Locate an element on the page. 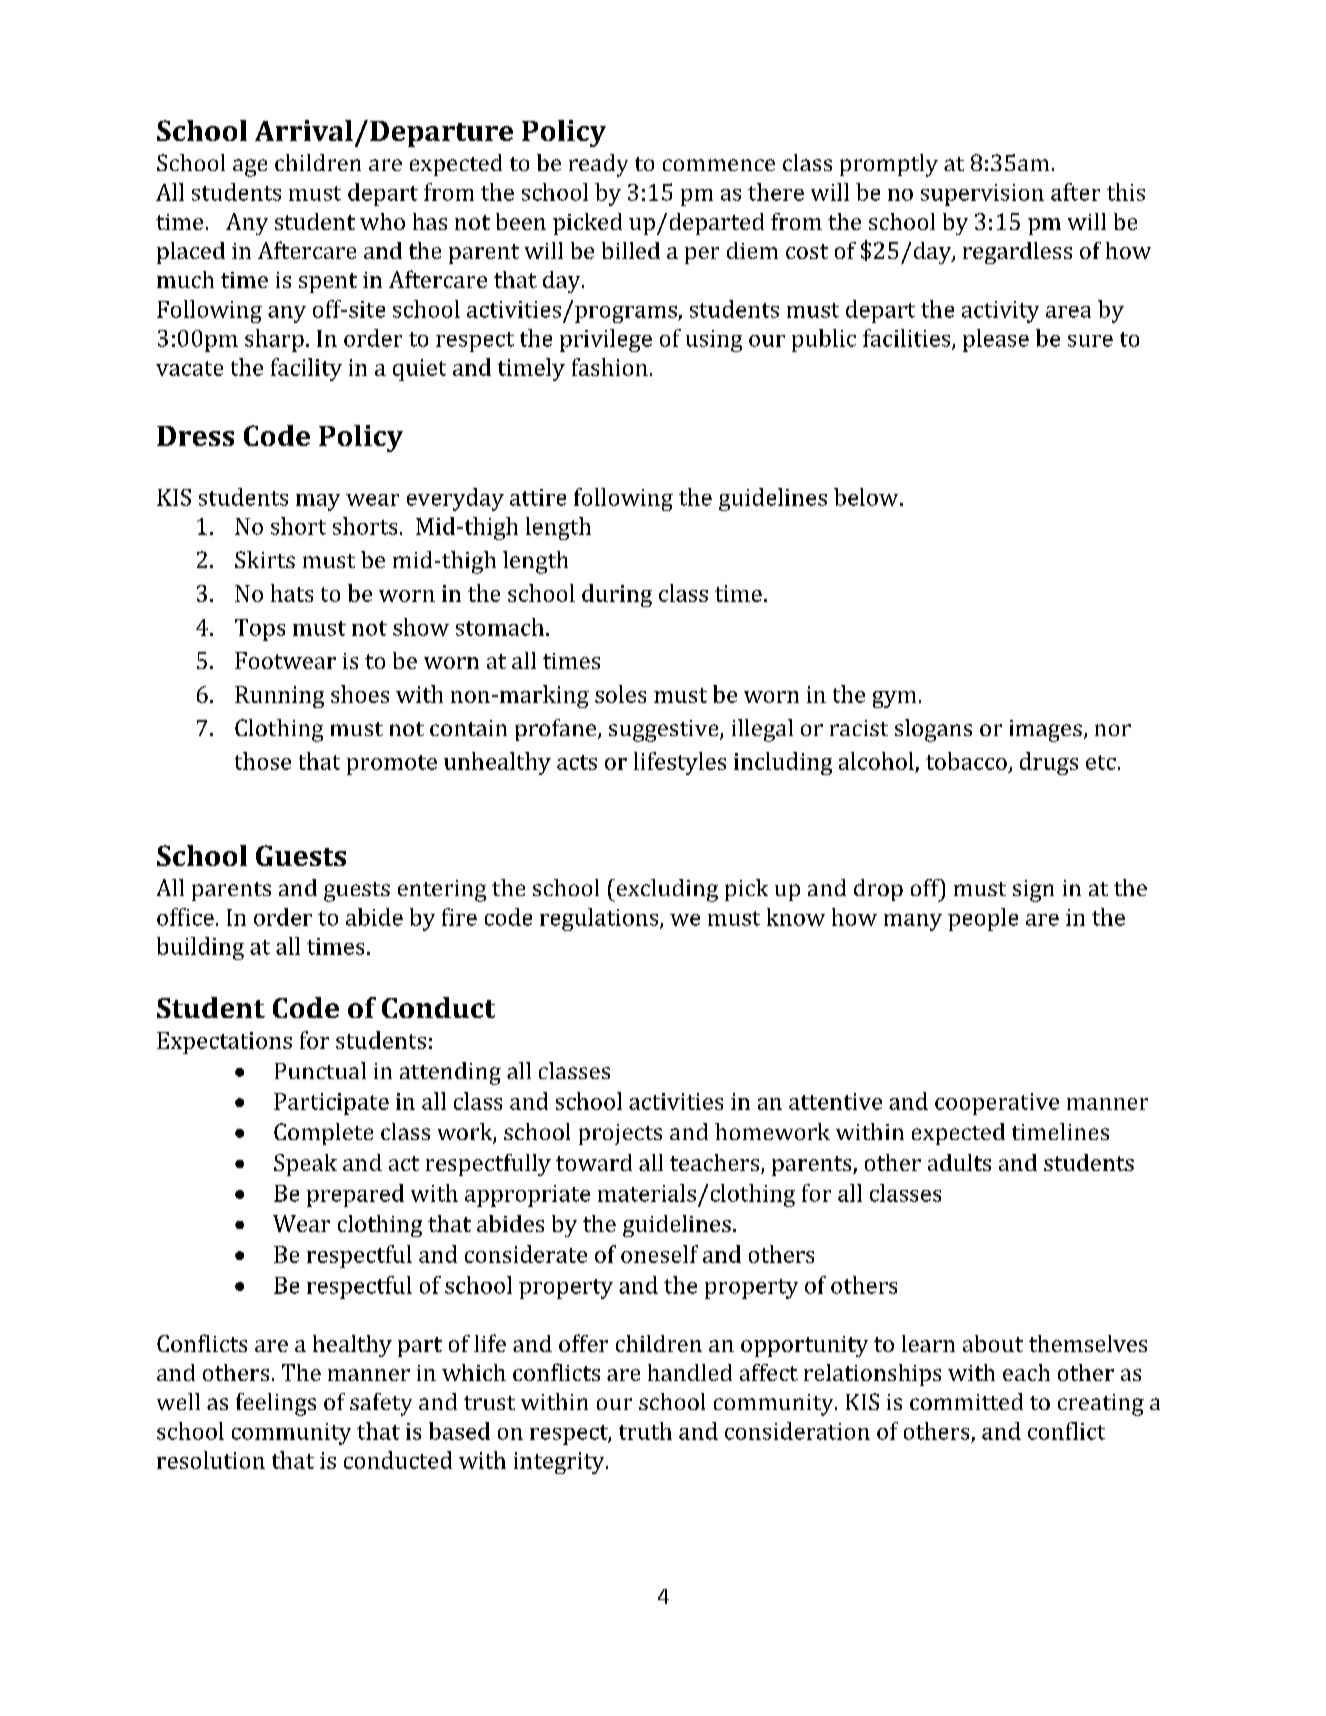 The height and width of the image is (1716, 1326). acts is located at coordinates (577, 762).
